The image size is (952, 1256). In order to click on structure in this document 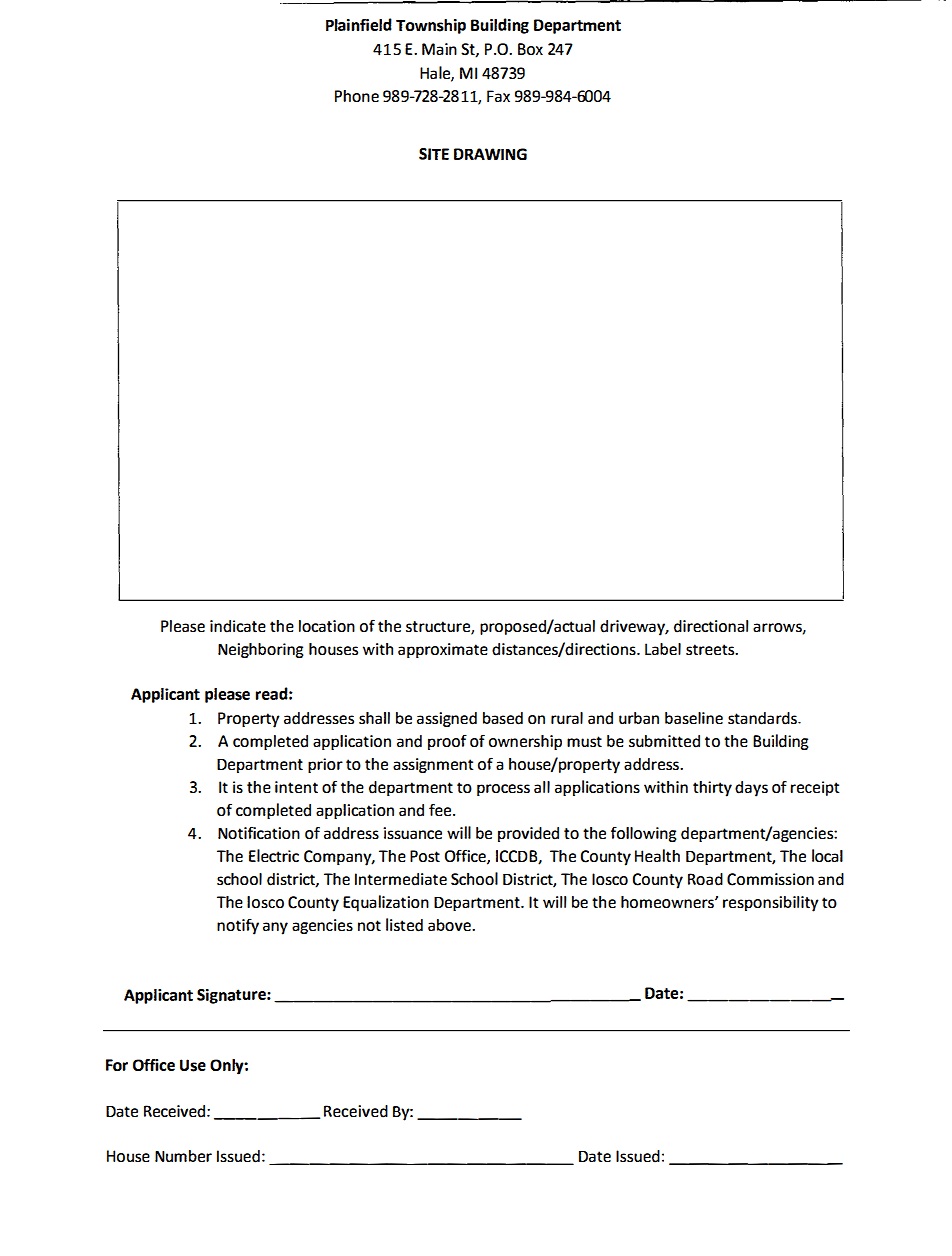, I will do `click(439, 628)`.
